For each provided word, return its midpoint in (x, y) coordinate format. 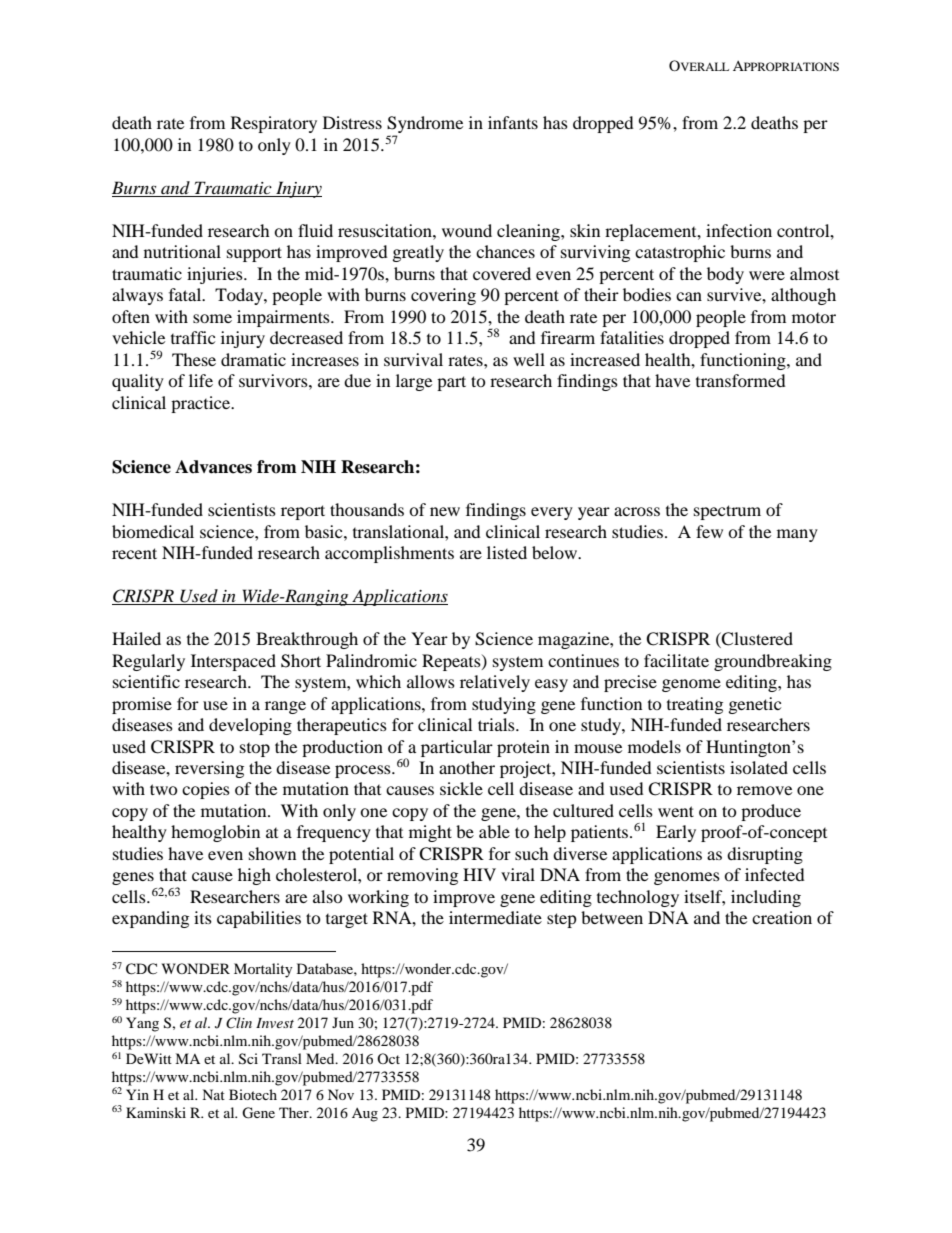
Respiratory (274, 124)
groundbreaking (773, 662)
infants (513, 122)
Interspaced (233, 662)
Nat (213, 1094)
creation (782, 917)
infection (739, 230)
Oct (388, 1058)
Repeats (452, 662)
